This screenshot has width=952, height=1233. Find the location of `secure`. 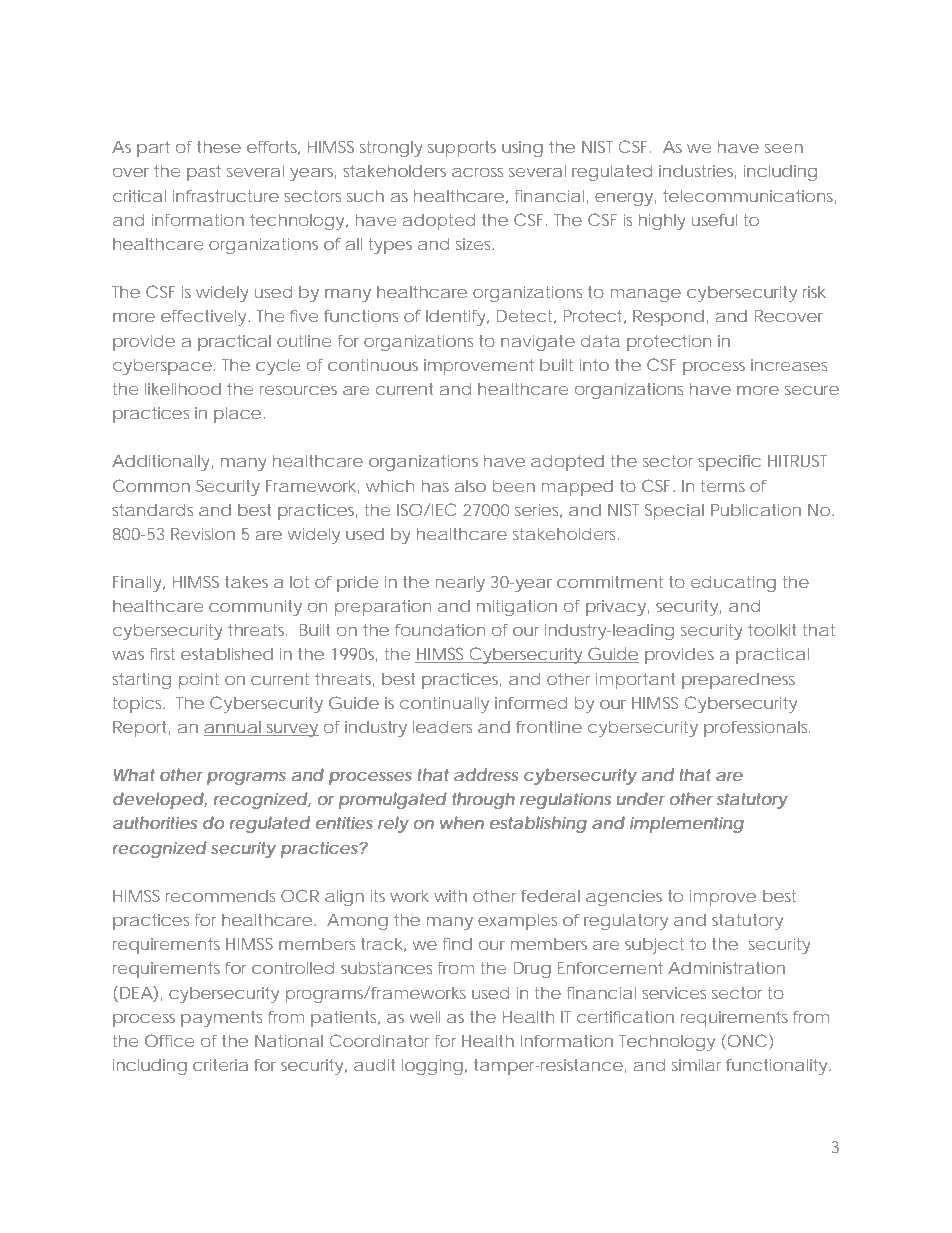

secure is located at coordinates (812, 390).
